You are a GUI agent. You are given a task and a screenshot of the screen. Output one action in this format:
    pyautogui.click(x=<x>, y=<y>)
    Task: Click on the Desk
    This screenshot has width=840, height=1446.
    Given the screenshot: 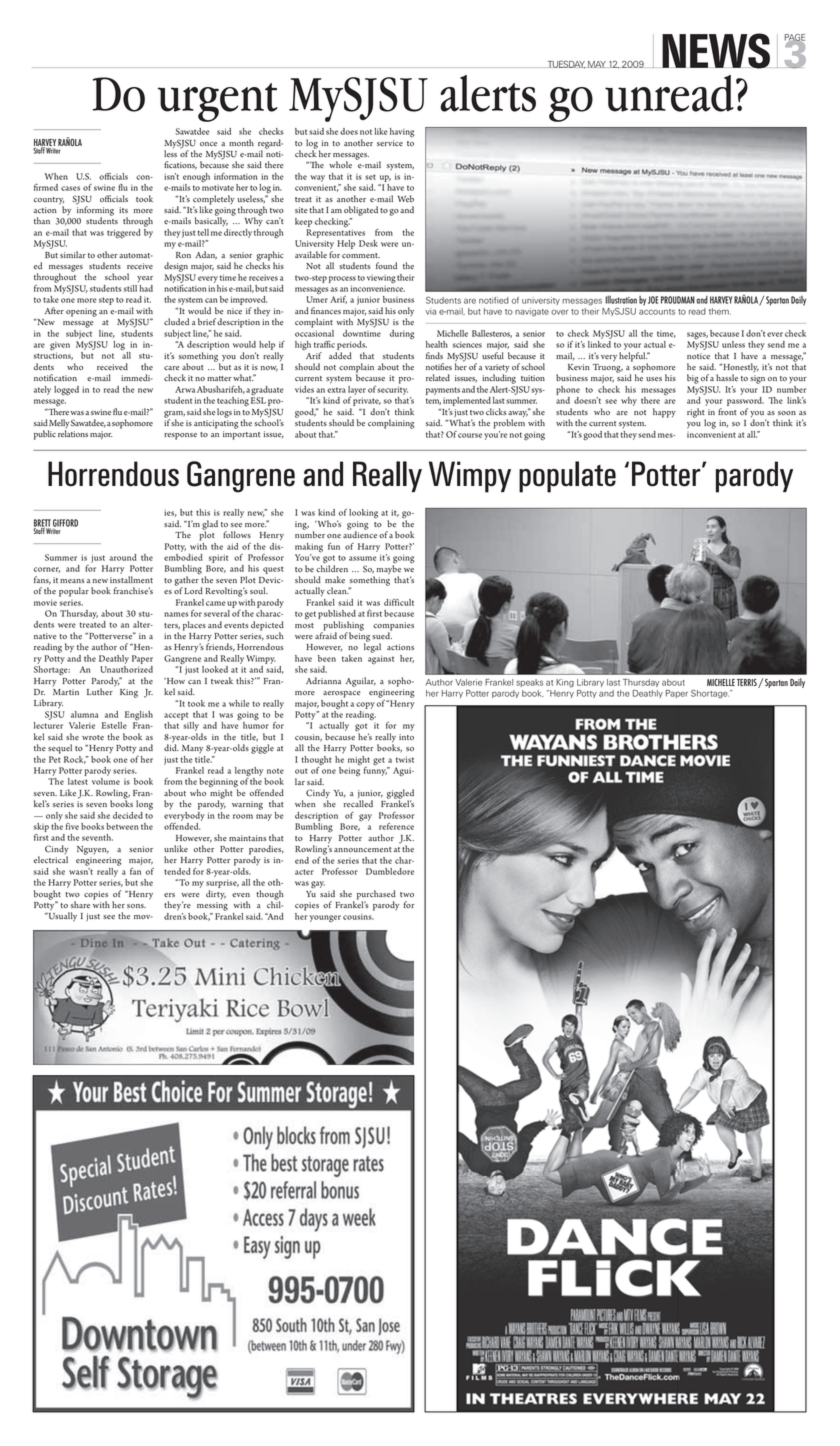 What is the action you would take?
    pyautogui.click(x=368, y=243)
